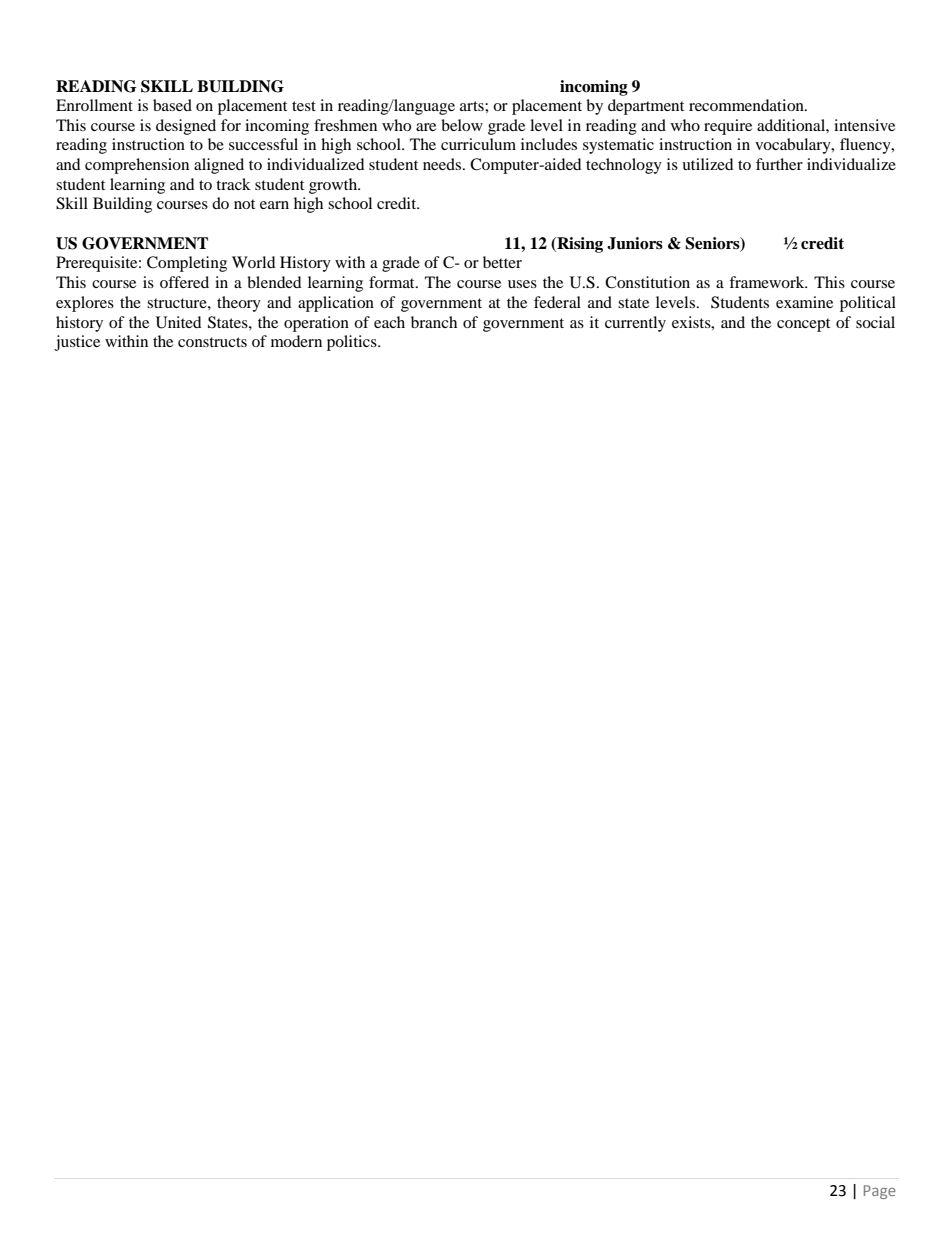 Image resolution: width=952 pixels, height=1233 pixels. Describe the element at coordinates (353, 343) in the screenshot. I see `politics` at that location.
